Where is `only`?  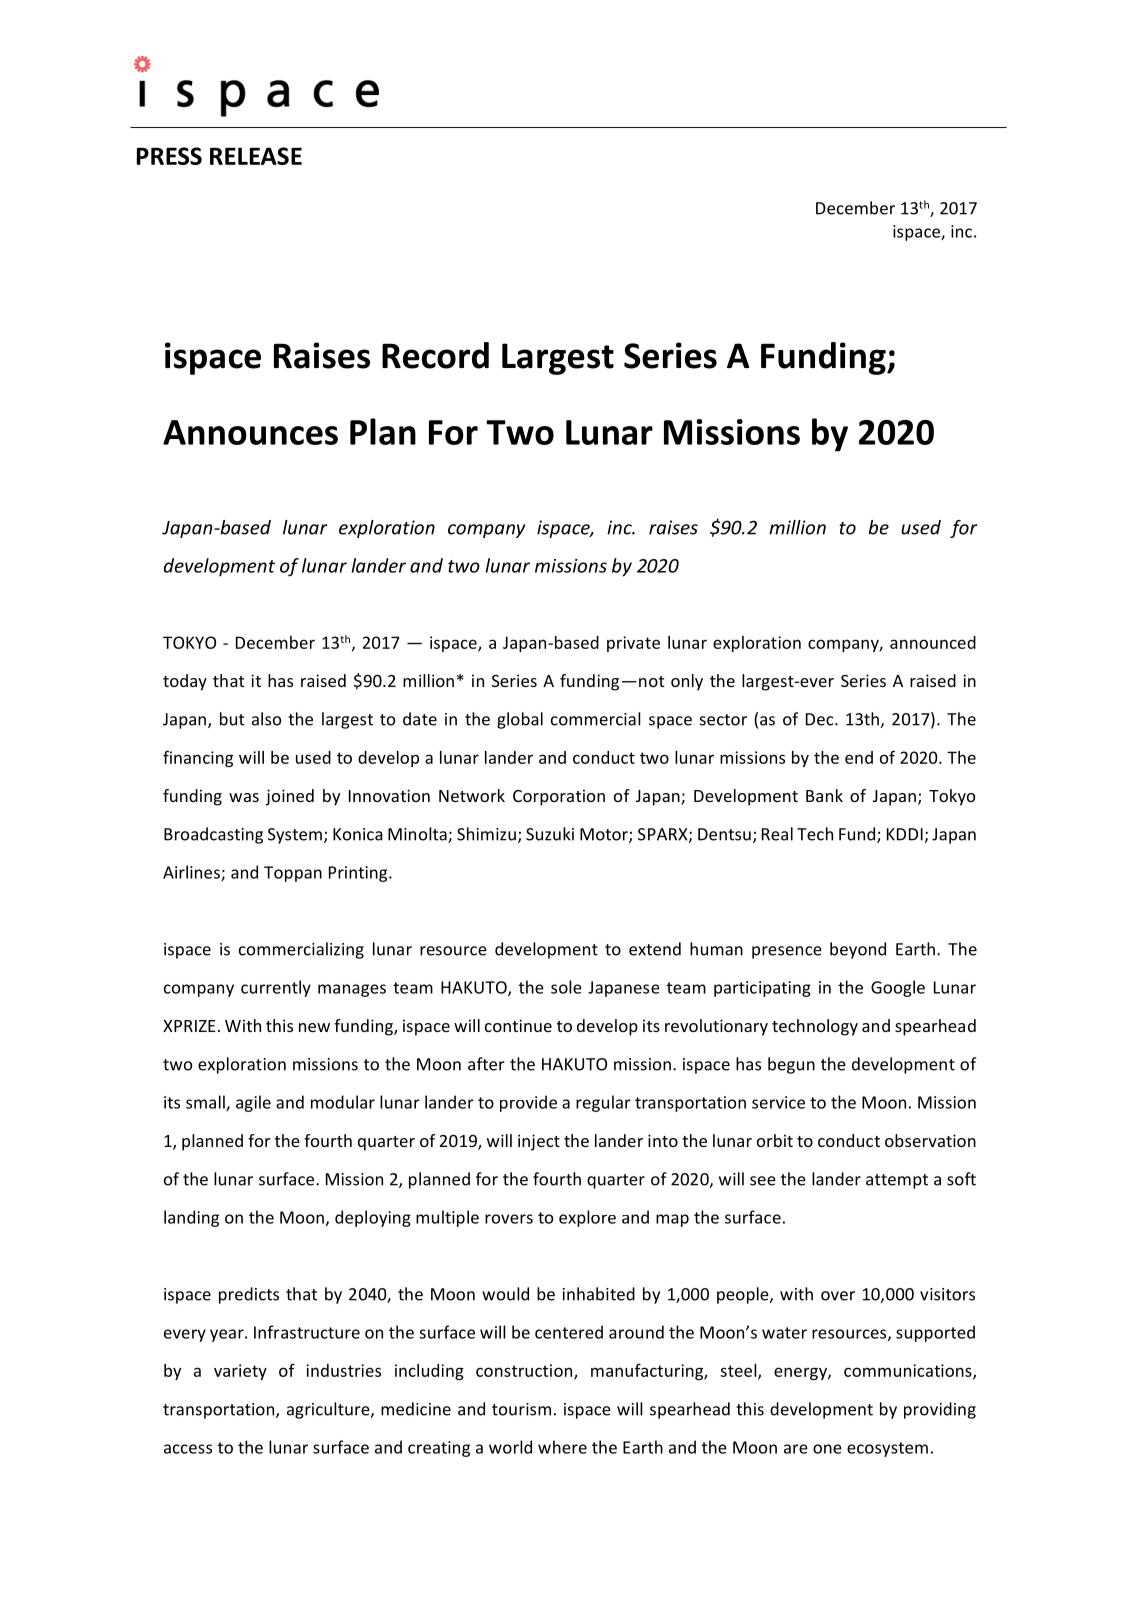
only is located at coordinates (687, 682).
